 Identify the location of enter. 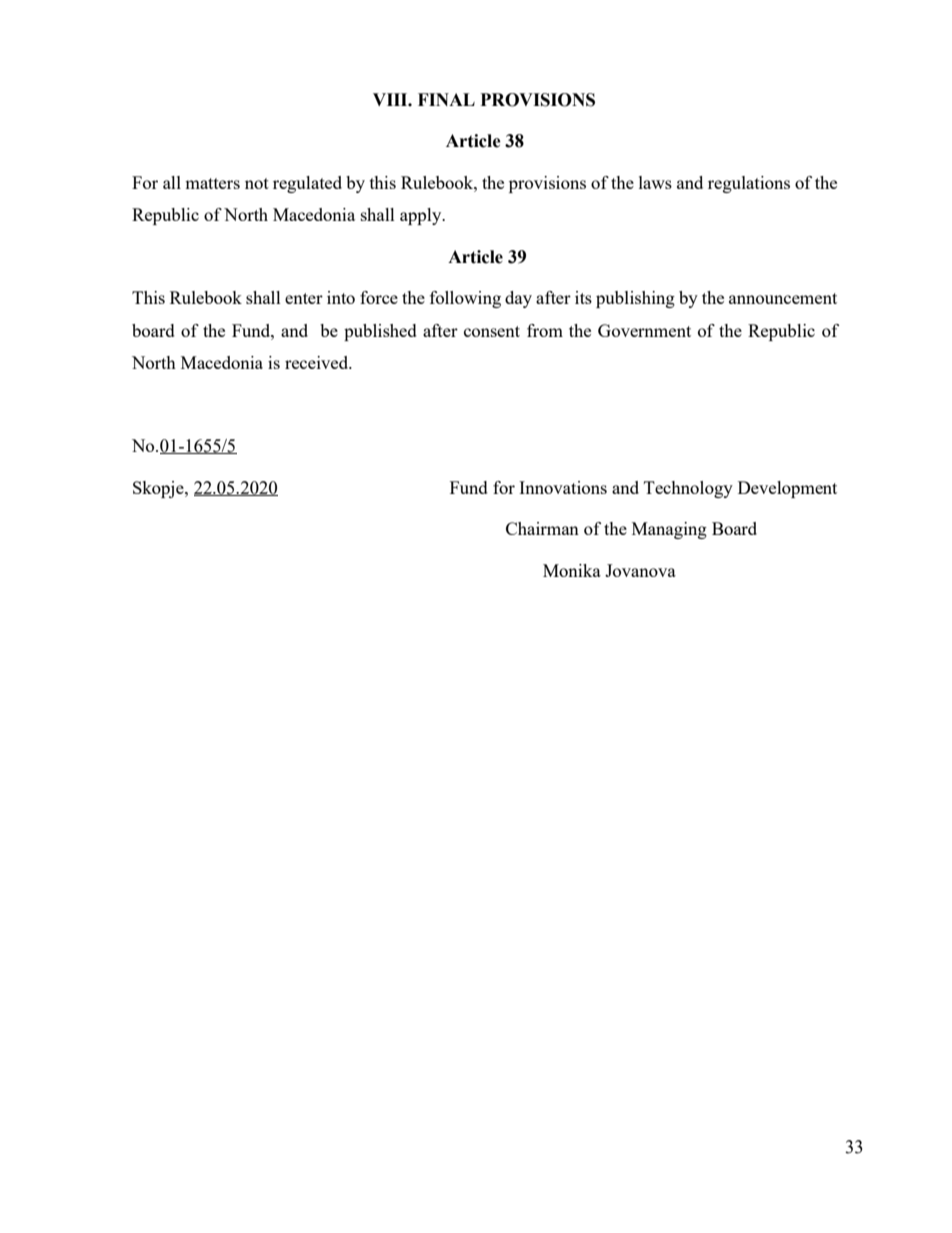
(304, 298).
